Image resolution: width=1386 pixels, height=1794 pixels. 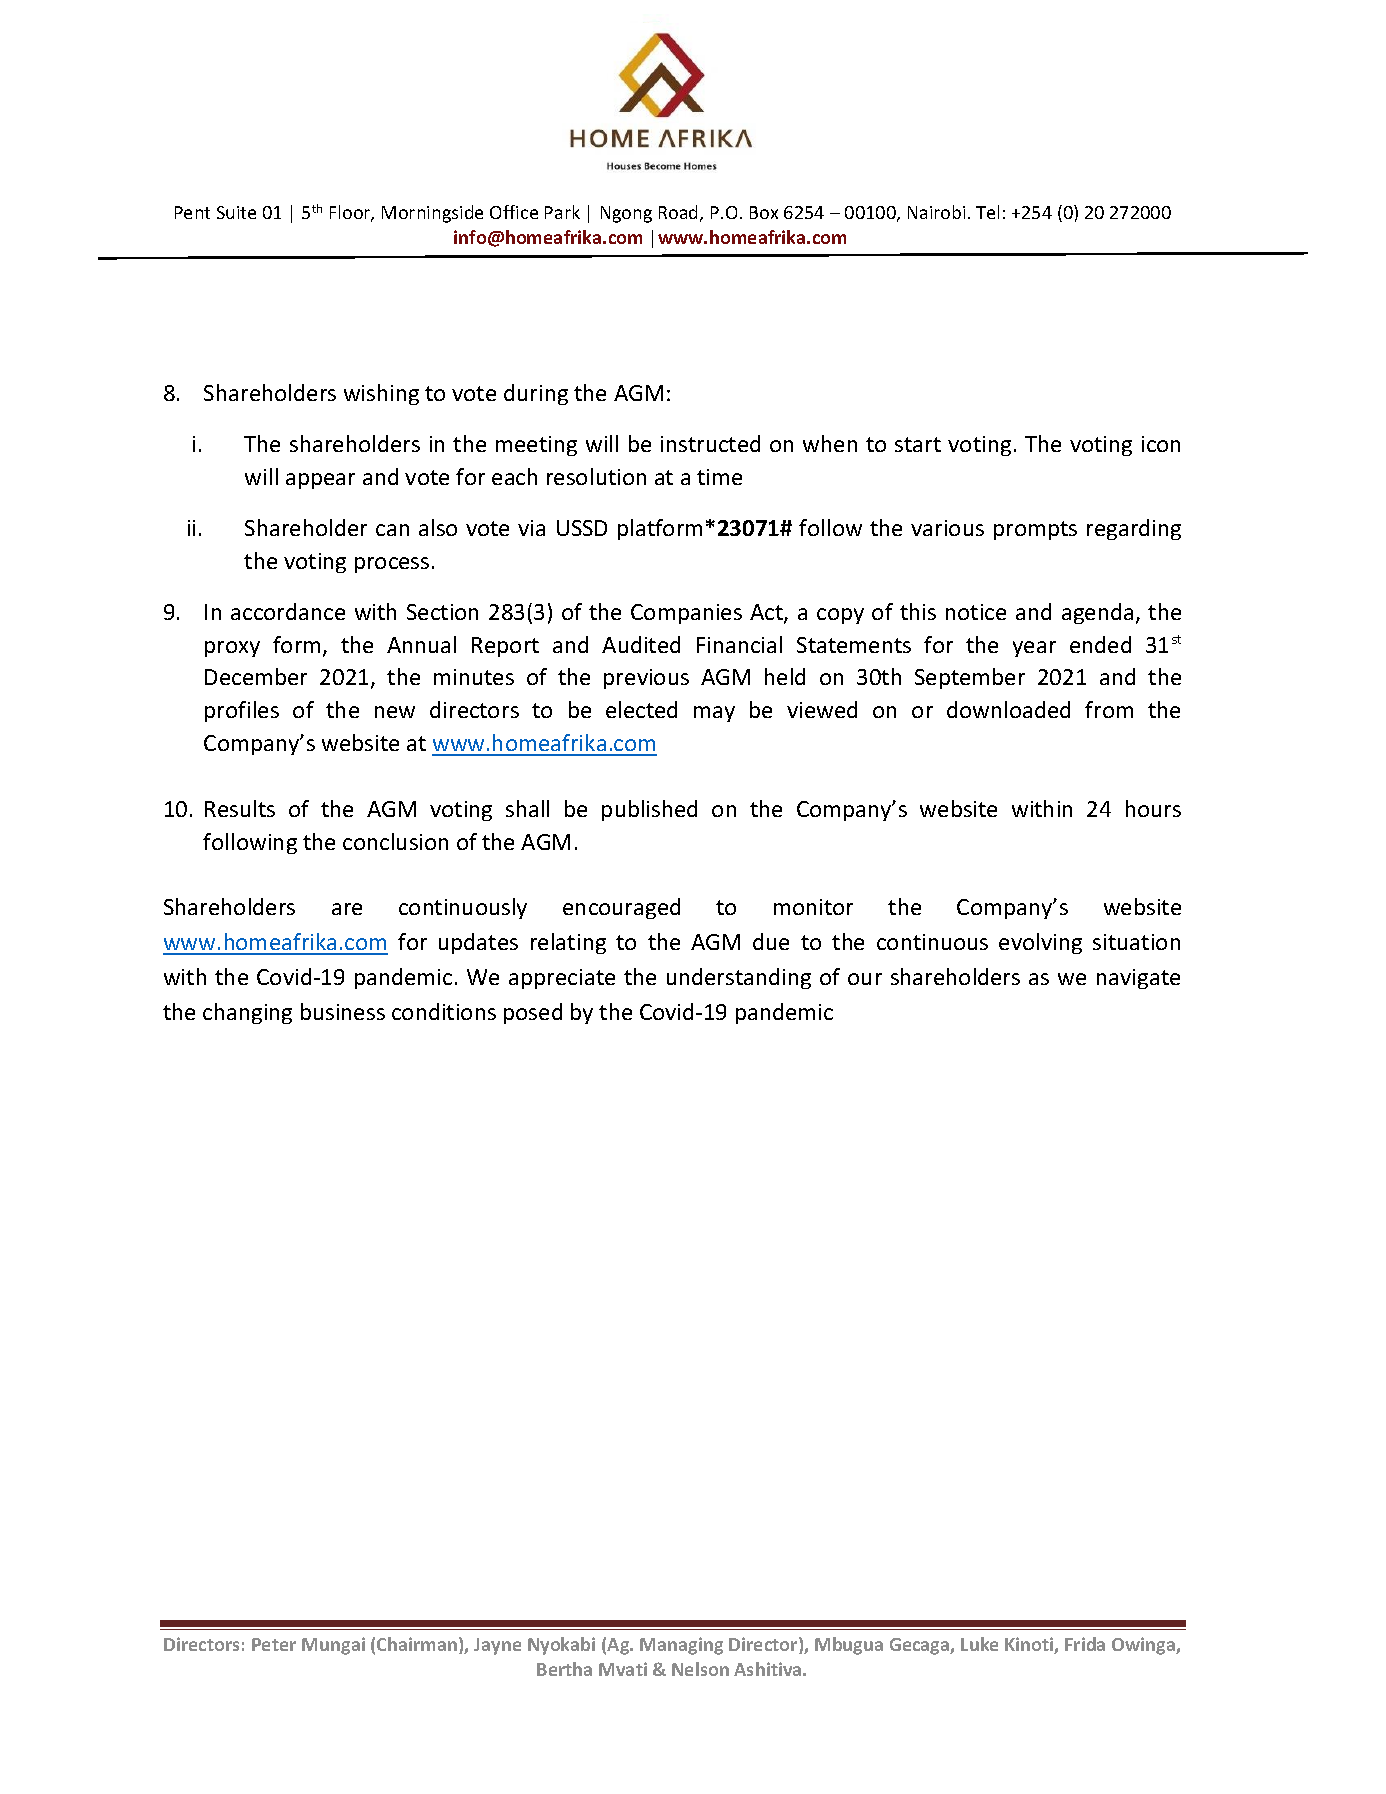 What do you see at coordinates (1138, 979) in the page?
I see `navigate` at bounding box center [1138, 979].
